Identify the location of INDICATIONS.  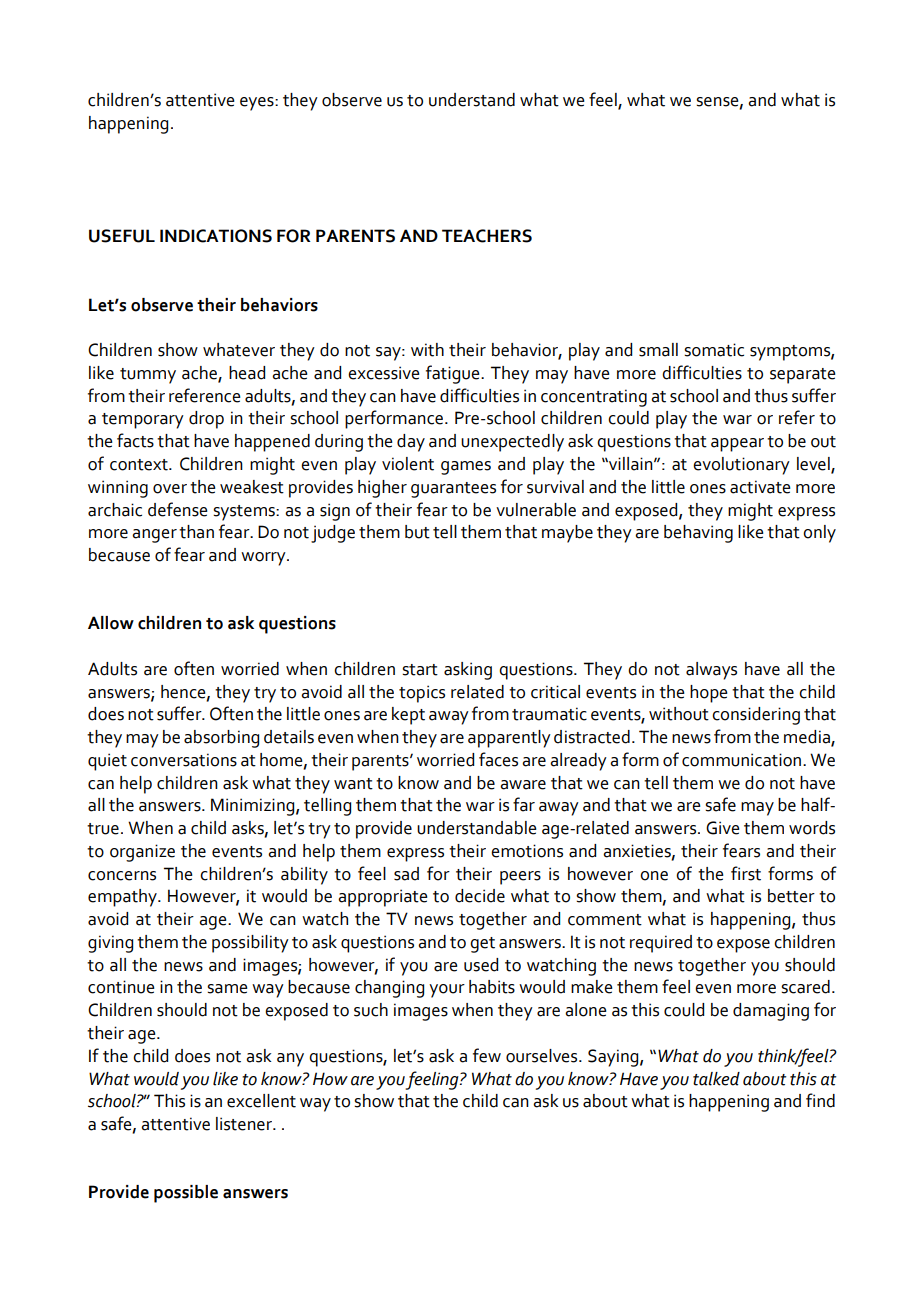
(216, 236).
